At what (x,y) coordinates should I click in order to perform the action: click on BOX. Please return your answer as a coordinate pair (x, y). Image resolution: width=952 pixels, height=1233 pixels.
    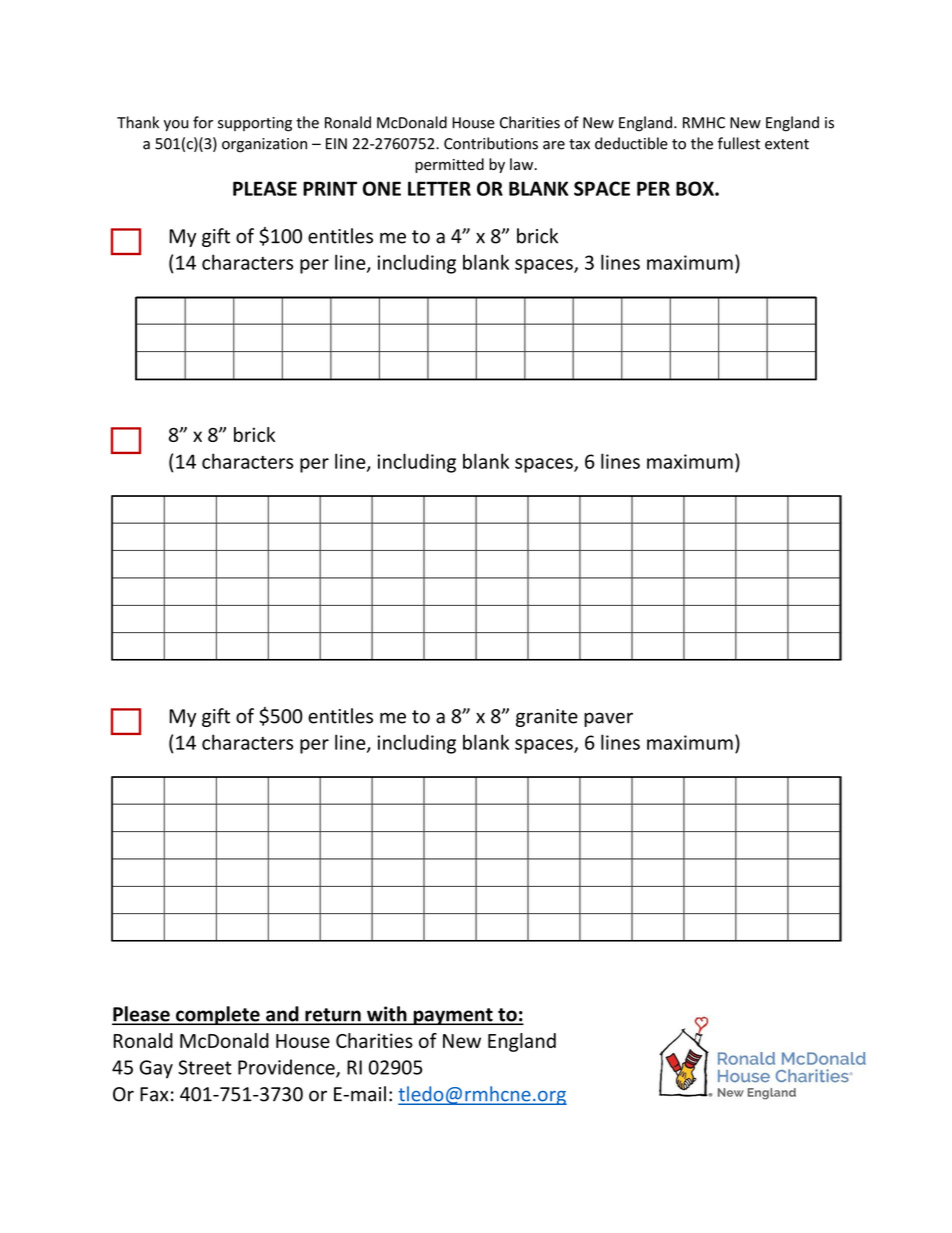
    Looking at the image, I should click on (696, 188).
